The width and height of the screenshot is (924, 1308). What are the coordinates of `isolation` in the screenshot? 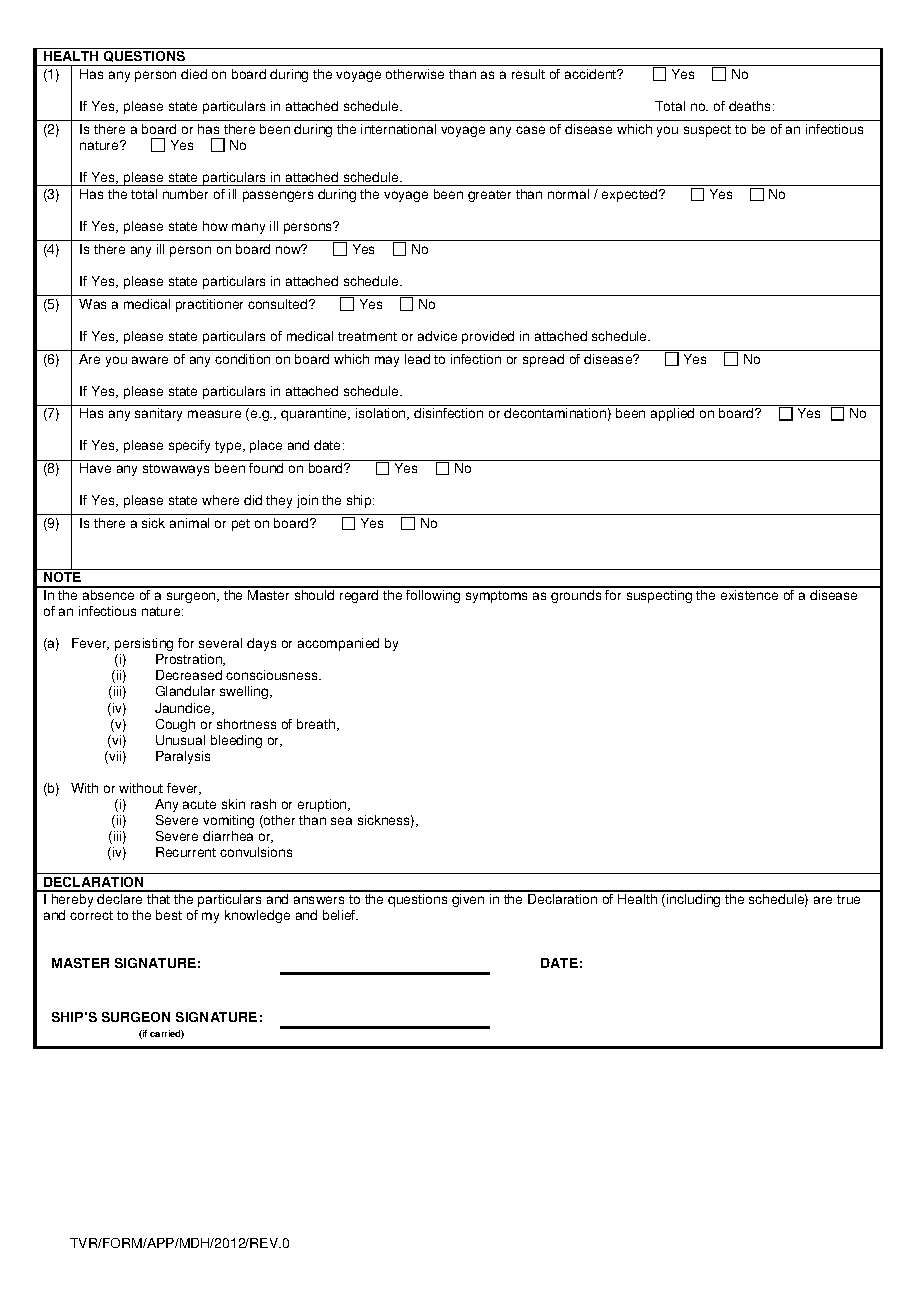 It's located at (382, 414).
